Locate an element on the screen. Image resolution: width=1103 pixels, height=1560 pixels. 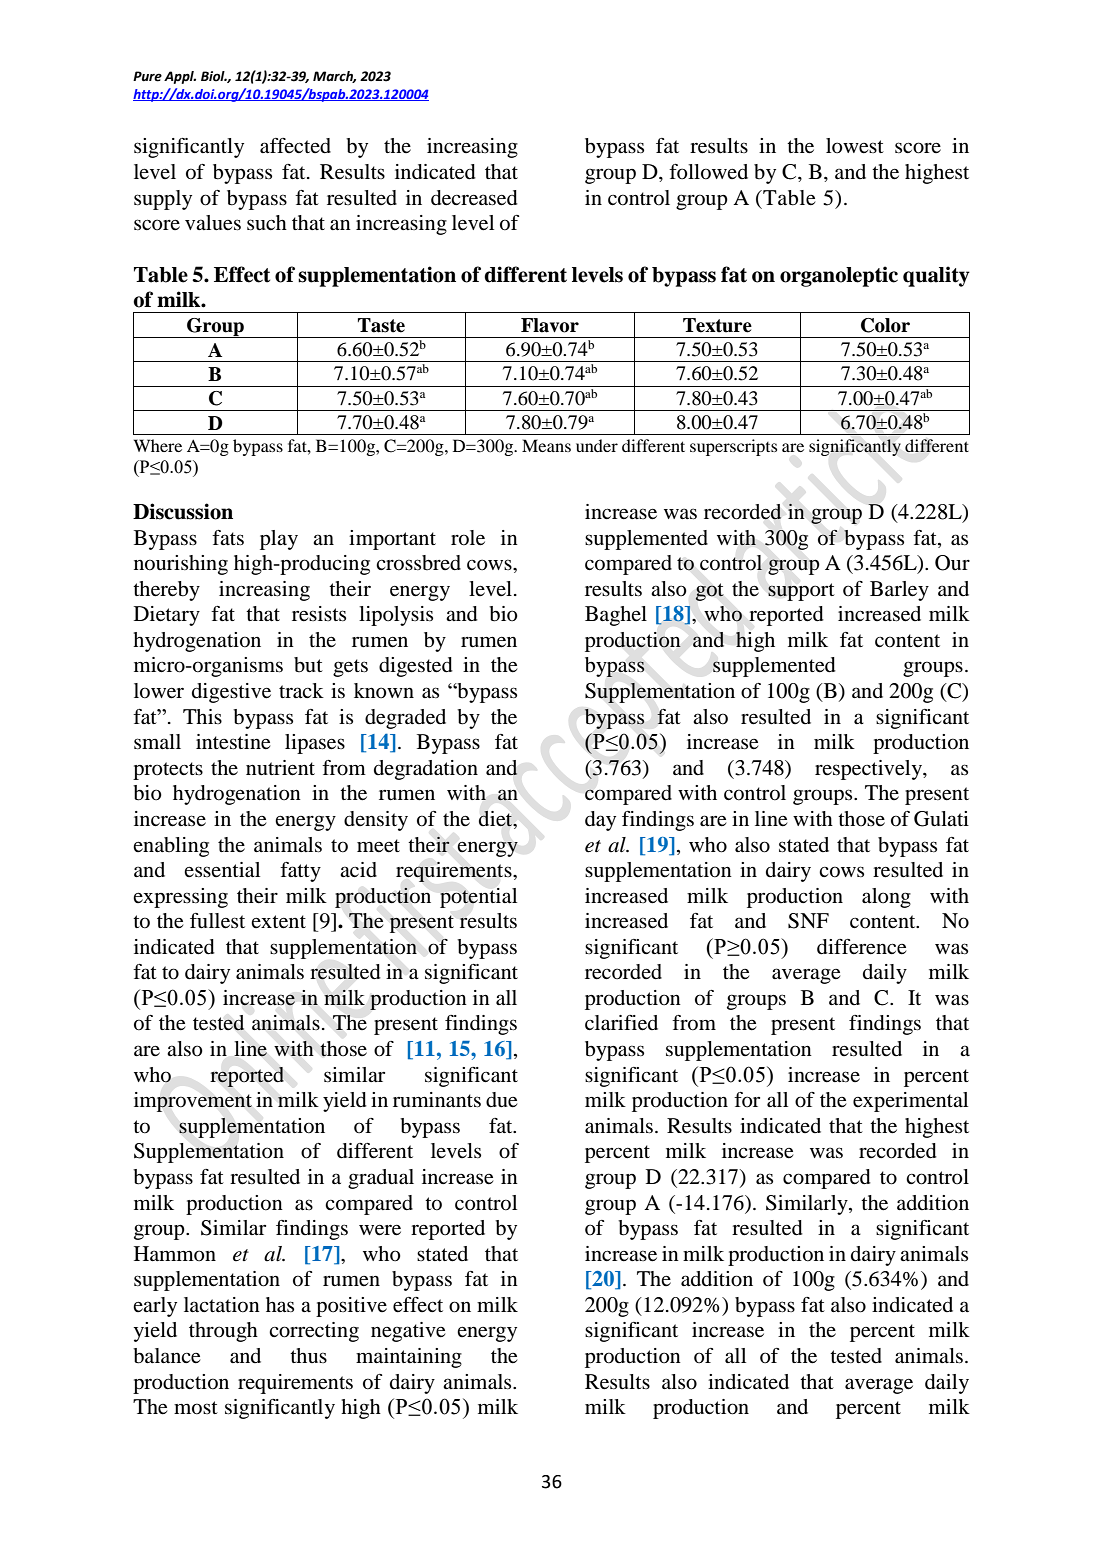
Color is located at coordinates (885, 325).
